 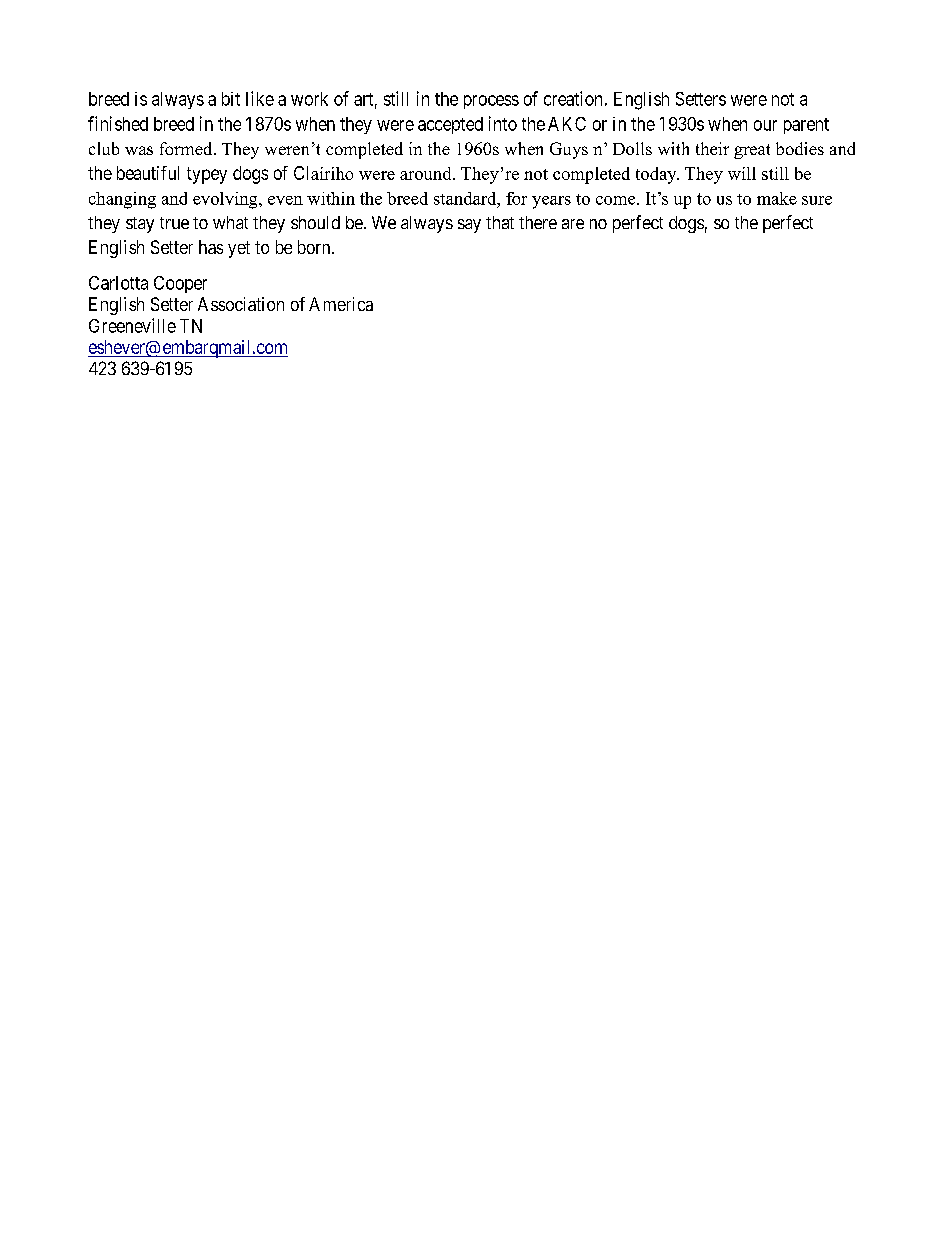 I want to click on Association, so click(x=241, y=304).
